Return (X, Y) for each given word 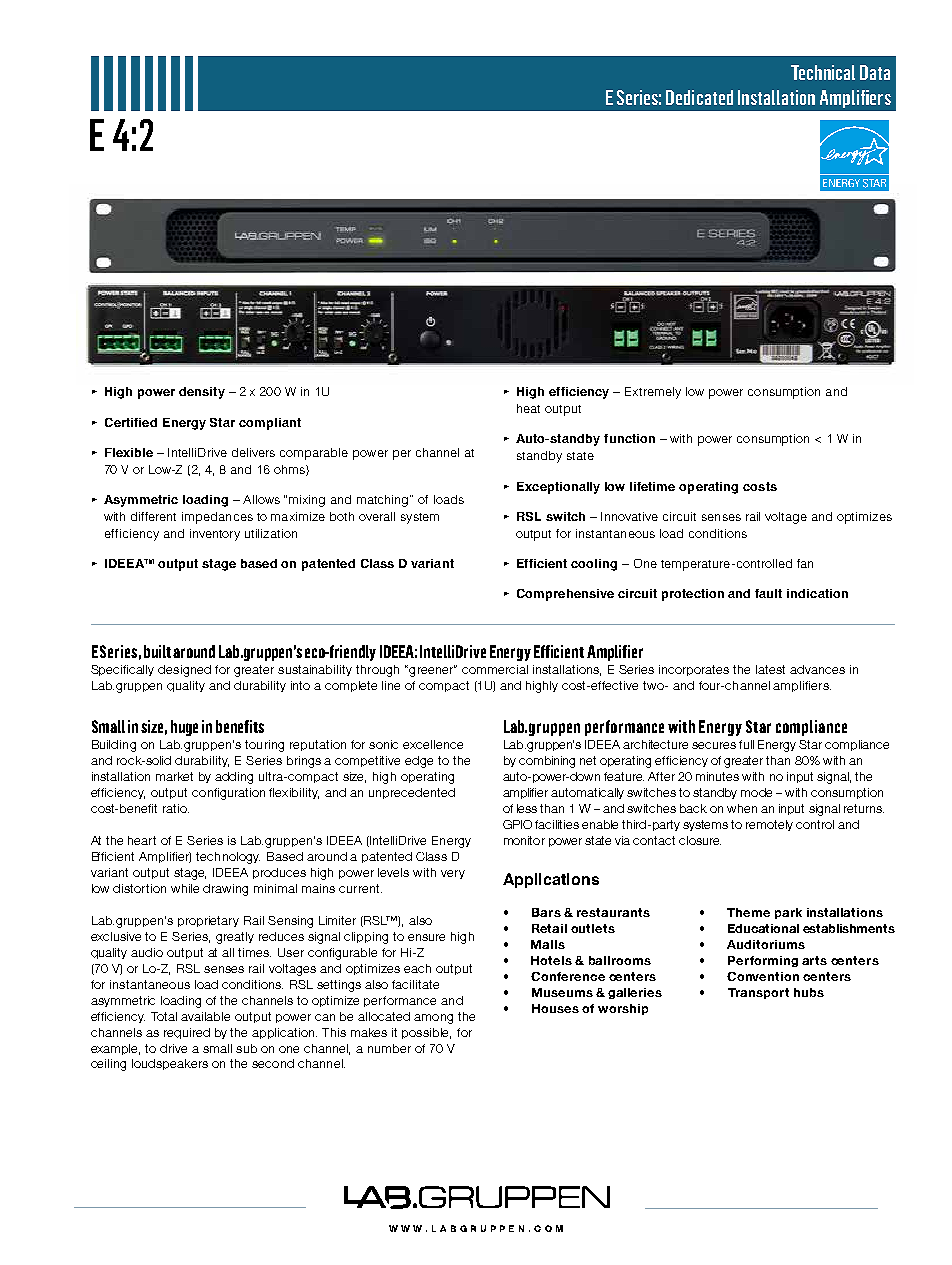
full (746, 744)
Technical (823, 72)
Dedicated (699, 97)
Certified (131, 422)
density (202, 393)
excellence (433, 744)
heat (528, 408)
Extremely (653, 393)
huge (184, 728)
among (433, 1019)
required (187, 1033)
